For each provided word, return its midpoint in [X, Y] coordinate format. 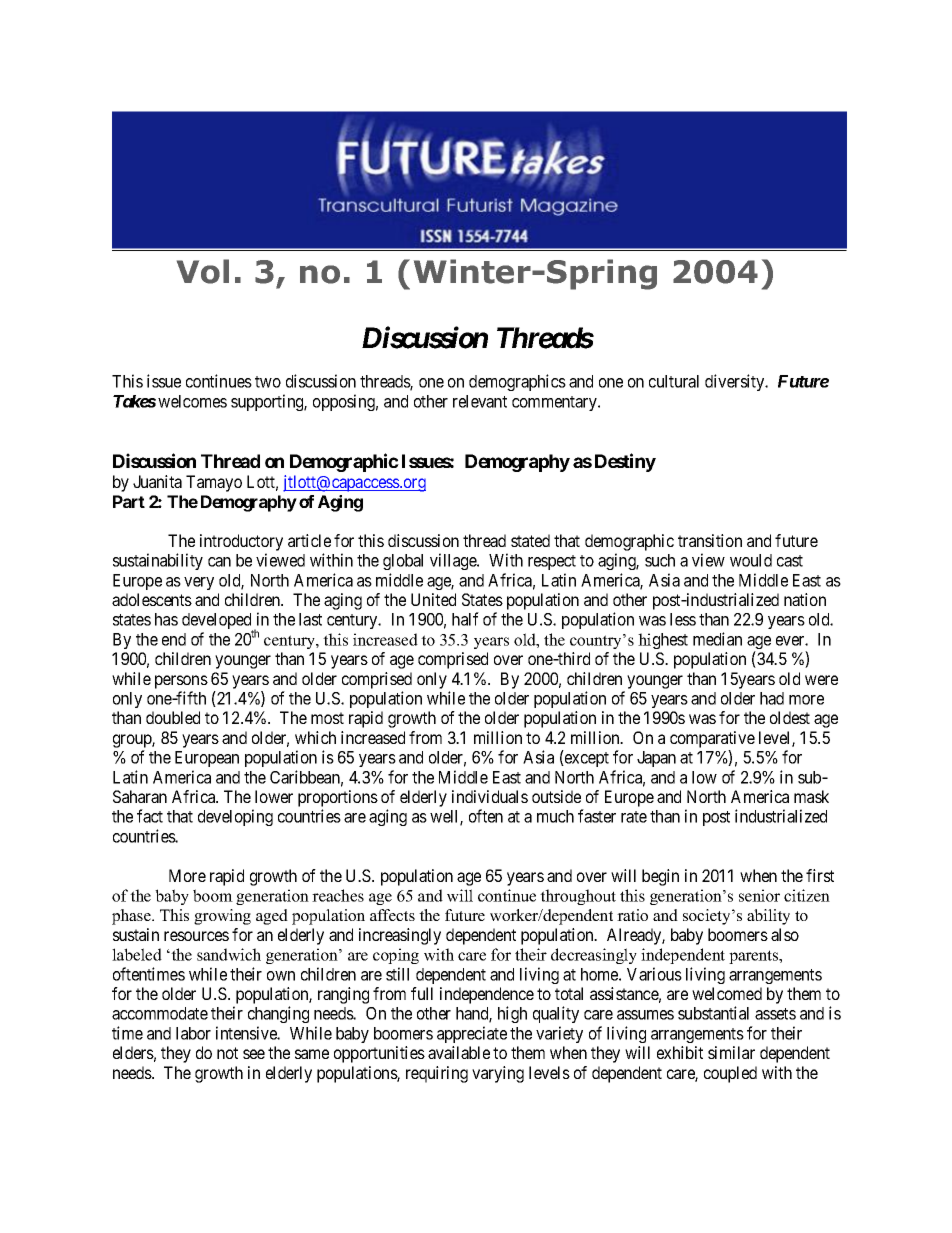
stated [530, 540]
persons [181, 682]
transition [710, 540]
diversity [736, 382]
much [555, 816]
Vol [203, 271]
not [227, 1053]
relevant [480, 401]
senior [759, 895]
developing [235, 817]
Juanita [157, 481]
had [772, 698]
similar [731, 1052]
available [459, 1052]
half [465, 619]
